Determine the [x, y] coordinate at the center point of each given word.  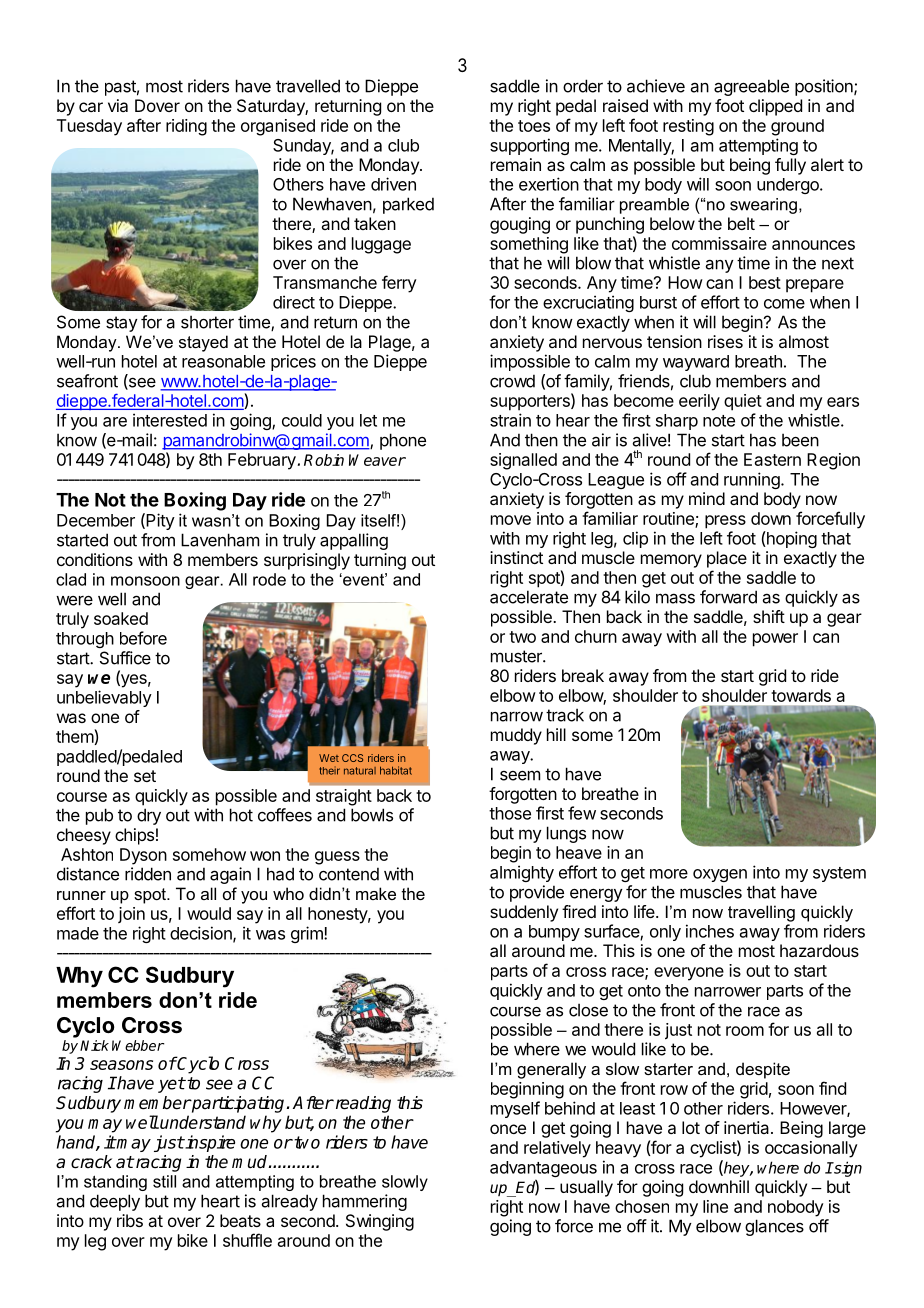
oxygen [720, 875]
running [753, 480]
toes [534, 126]
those [510, 813]
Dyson [143, 856]
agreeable [751, 87]
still [164, 1181]
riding [186, 127]
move [511, 520]
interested [170, 420]
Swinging [380, 1222]
